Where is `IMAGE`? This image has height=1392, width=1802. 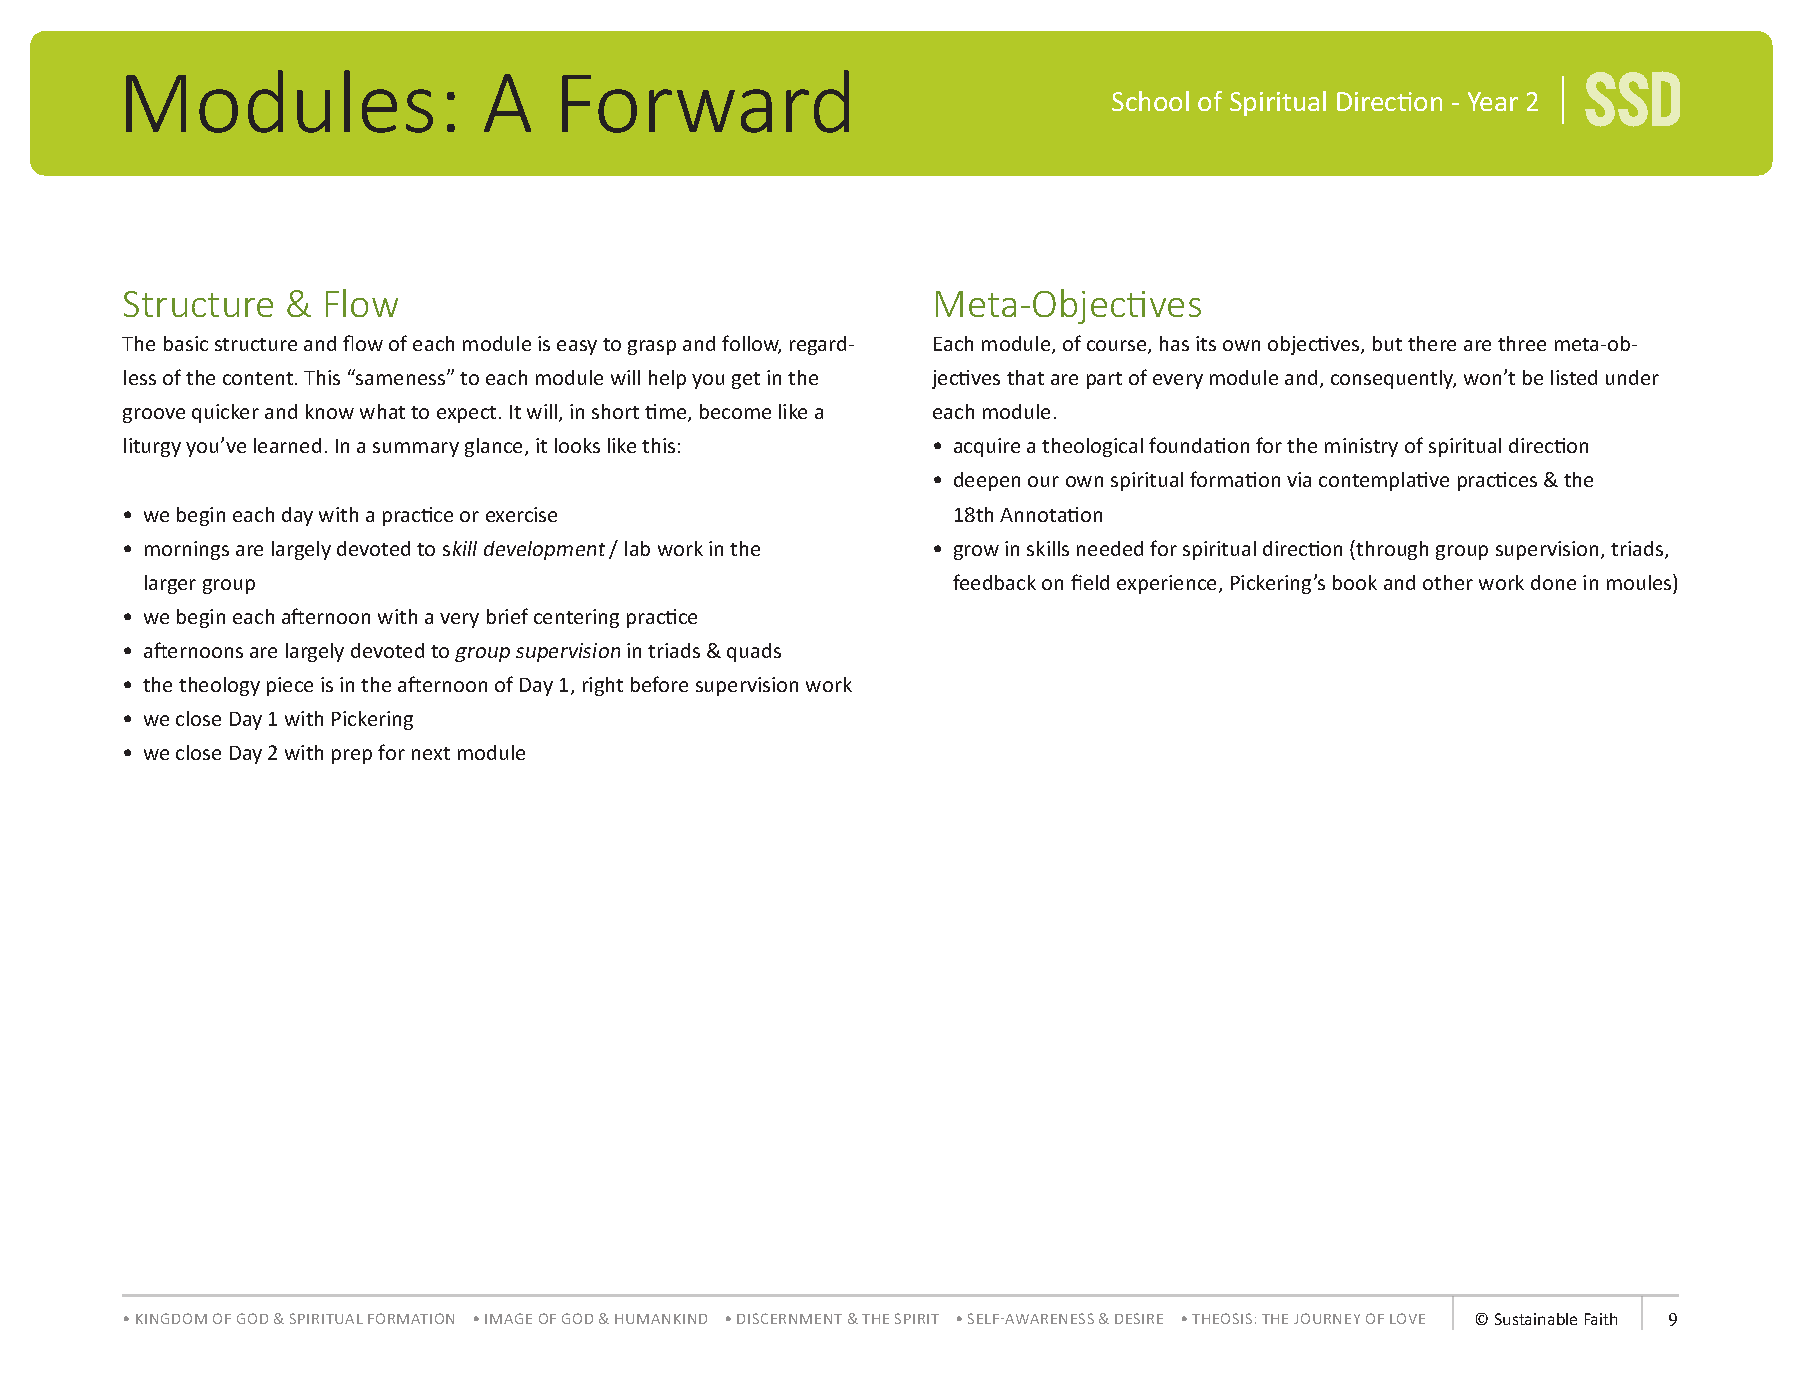 IMAGE is located at coordinates (508, 1318).
